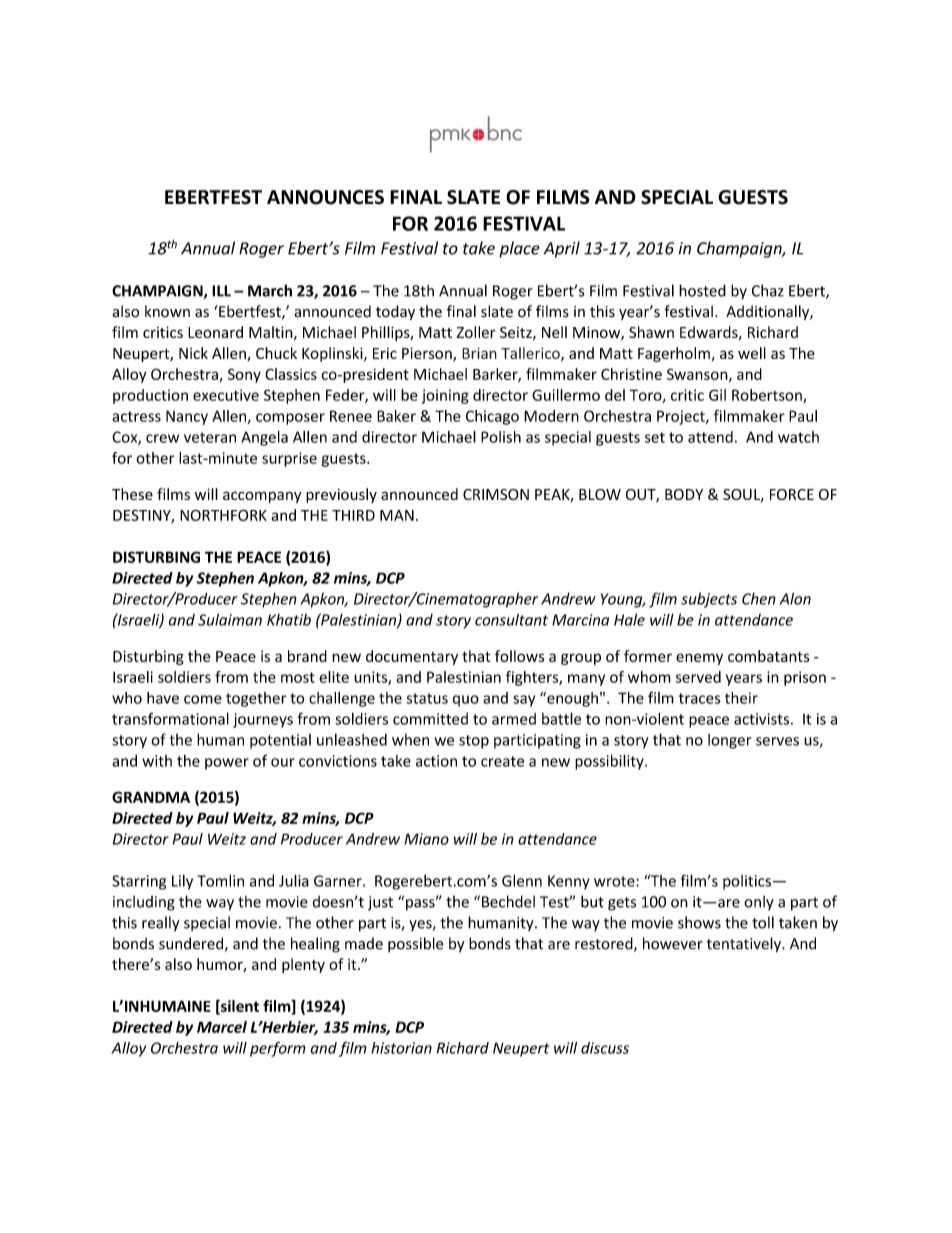  What do you see at coordinates (717, 395) in the page?
I see `Gil` at bounding box center [717, 395].
